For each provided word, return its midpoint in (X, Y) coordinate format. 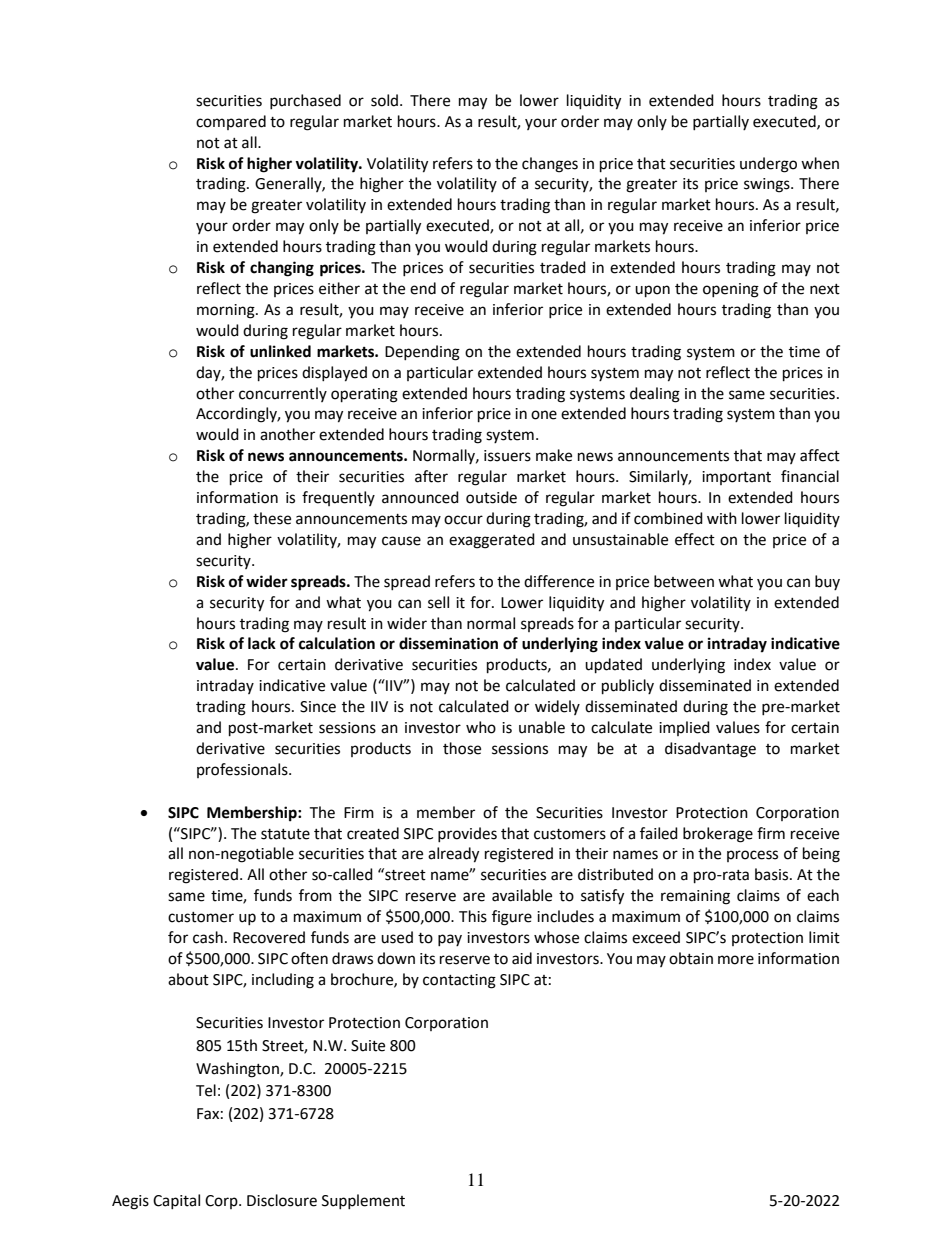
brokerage (718, 835)
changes (550, 165)
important (736, 478)
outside (491, 497)
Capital (176, 1201)
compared (231, 122)
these (272, 518)
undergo (768, 165)
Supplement (363, 1201)
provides (467, 834)
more (736, 960)
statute (285, 834)
